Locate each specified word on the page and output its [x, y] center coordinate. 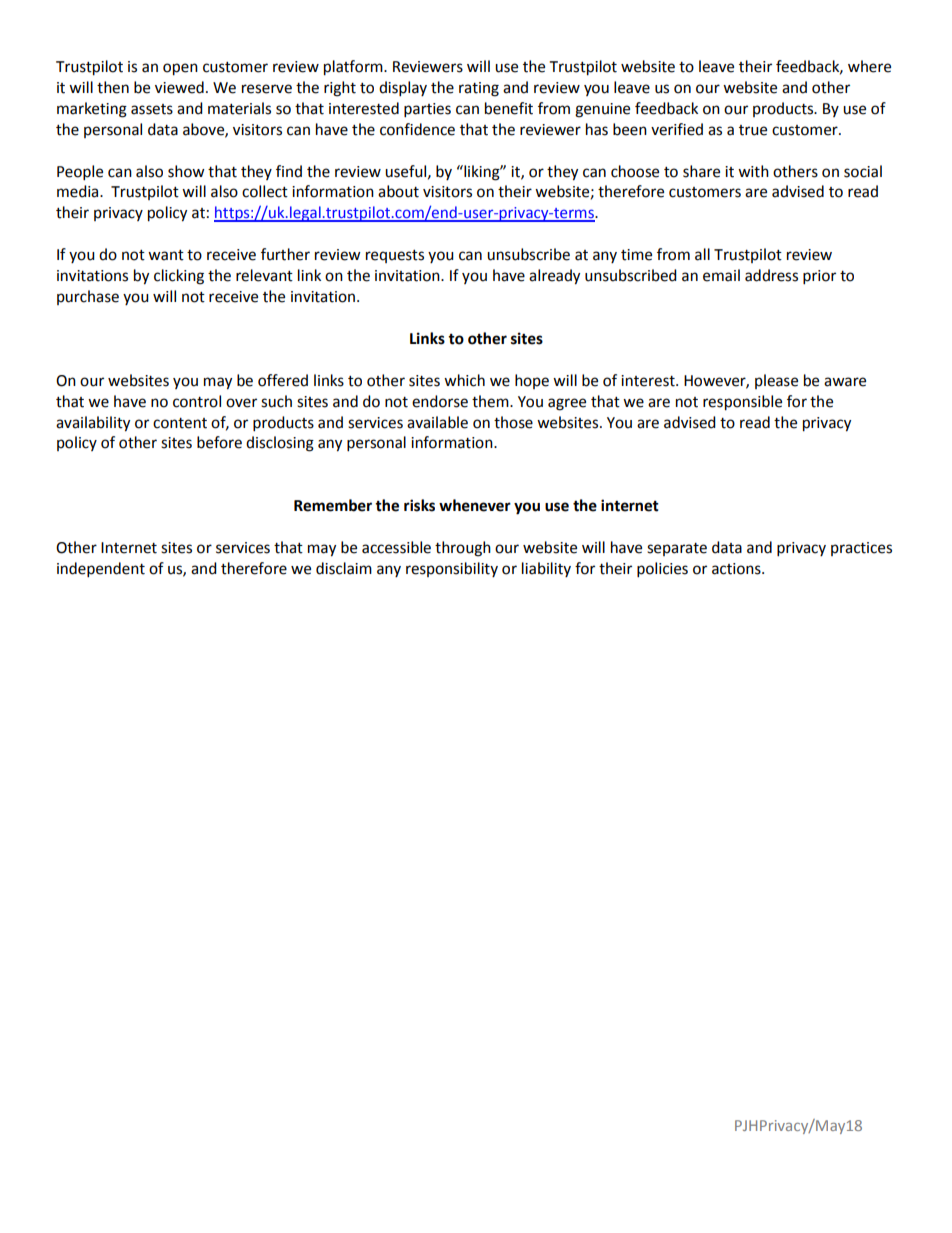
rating [479, 89]
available [437, 422]
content [180, 423]
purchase [88, 297]
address [771, 275]
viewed [179, 87]
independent [101, 570]
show [186, 171]
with [753, 171]
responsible [742, 403]
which [464, 380]
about [398, 191]
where [869, 66]
